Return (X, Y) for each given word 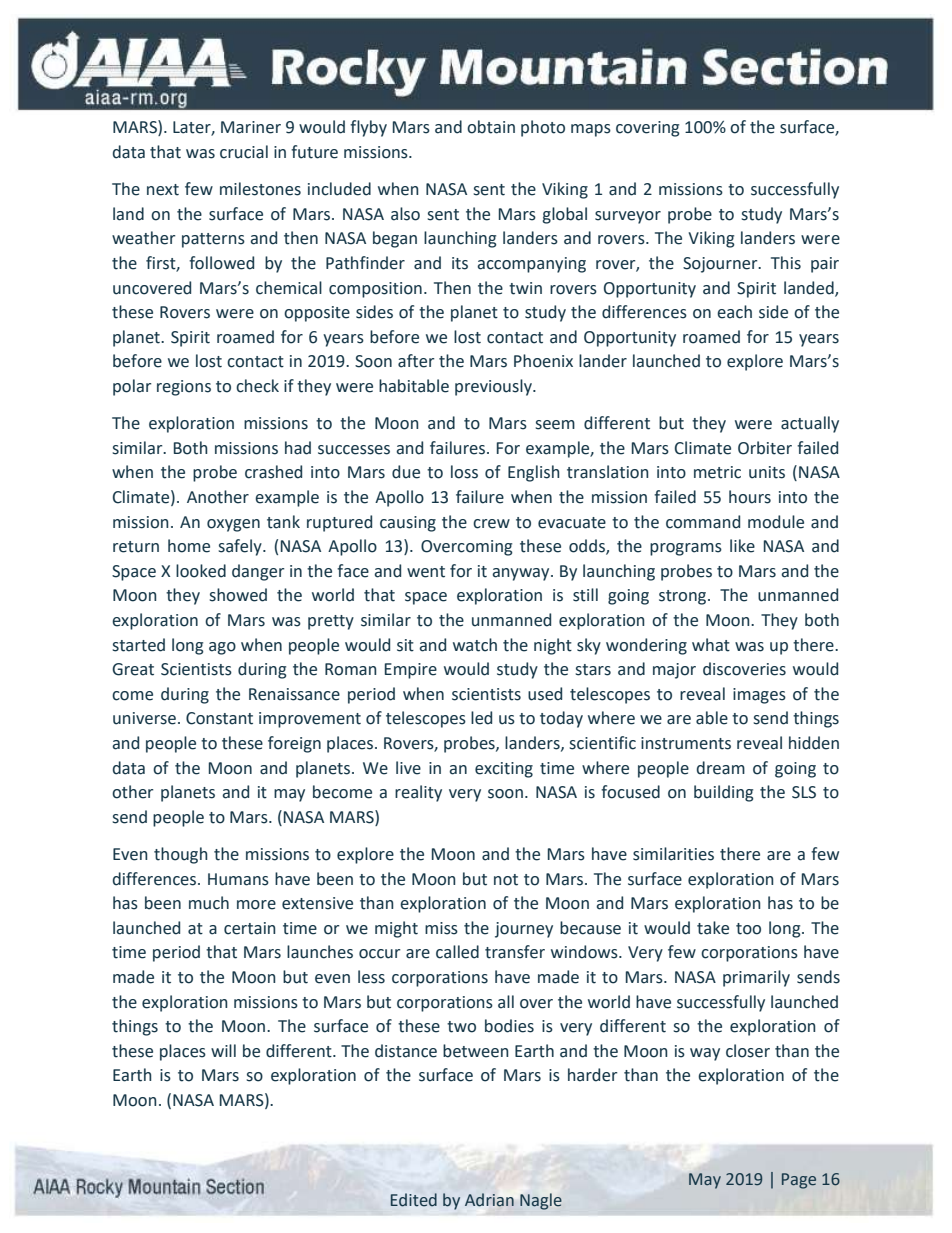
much (209, 903)
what (711, 645)
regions (184, 388)
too (748, 929)
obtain (491, 127)
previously (494, 387)
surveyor (628, 217)
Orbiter (765, 448)
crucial (244, 152)
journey (524, 930)
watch (475, 645)
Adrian (489, 1200)
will (223, 1050)
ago (222, 648)
